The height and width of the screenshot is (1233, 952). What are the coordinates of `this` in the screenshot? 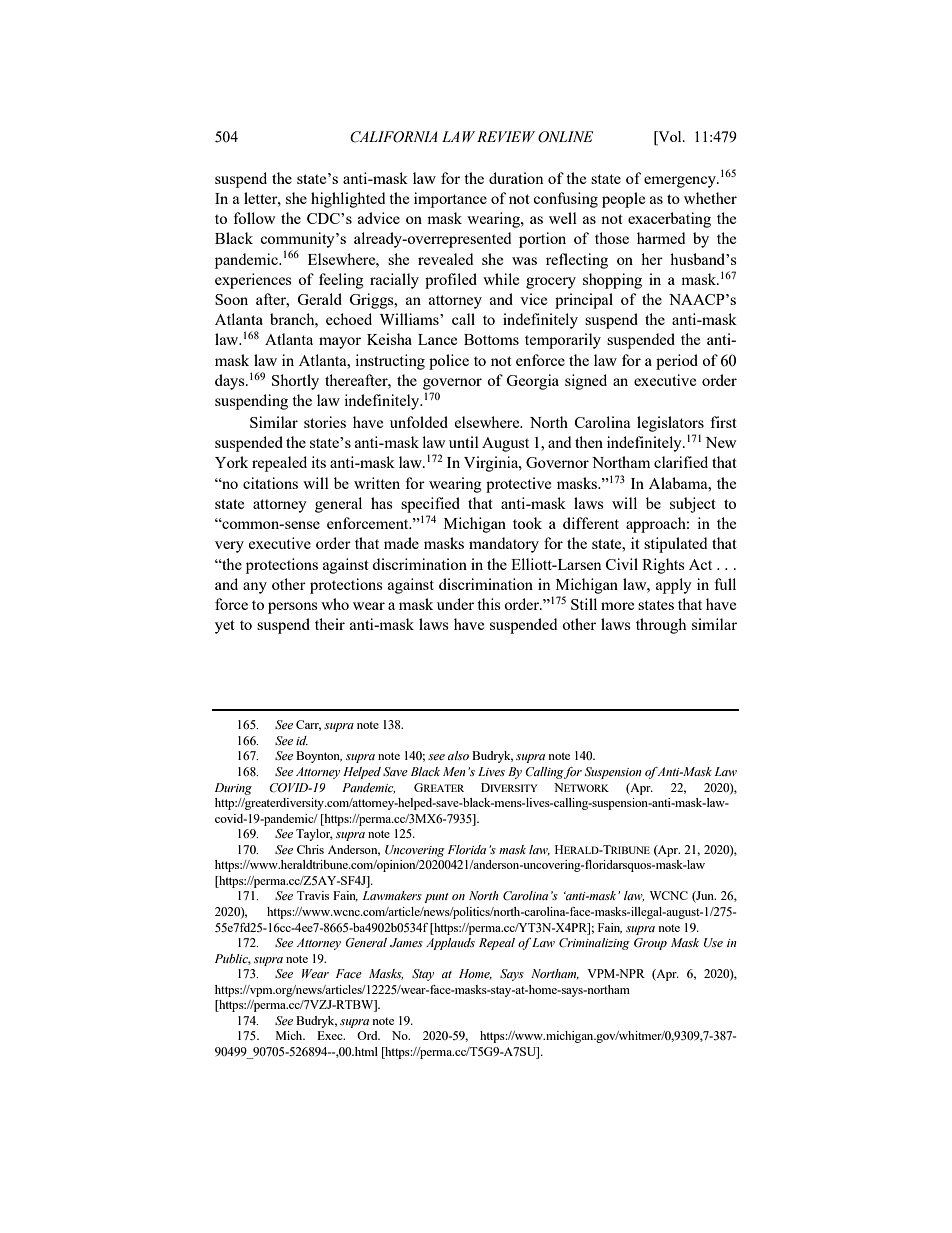 It's located at (489, 604).
